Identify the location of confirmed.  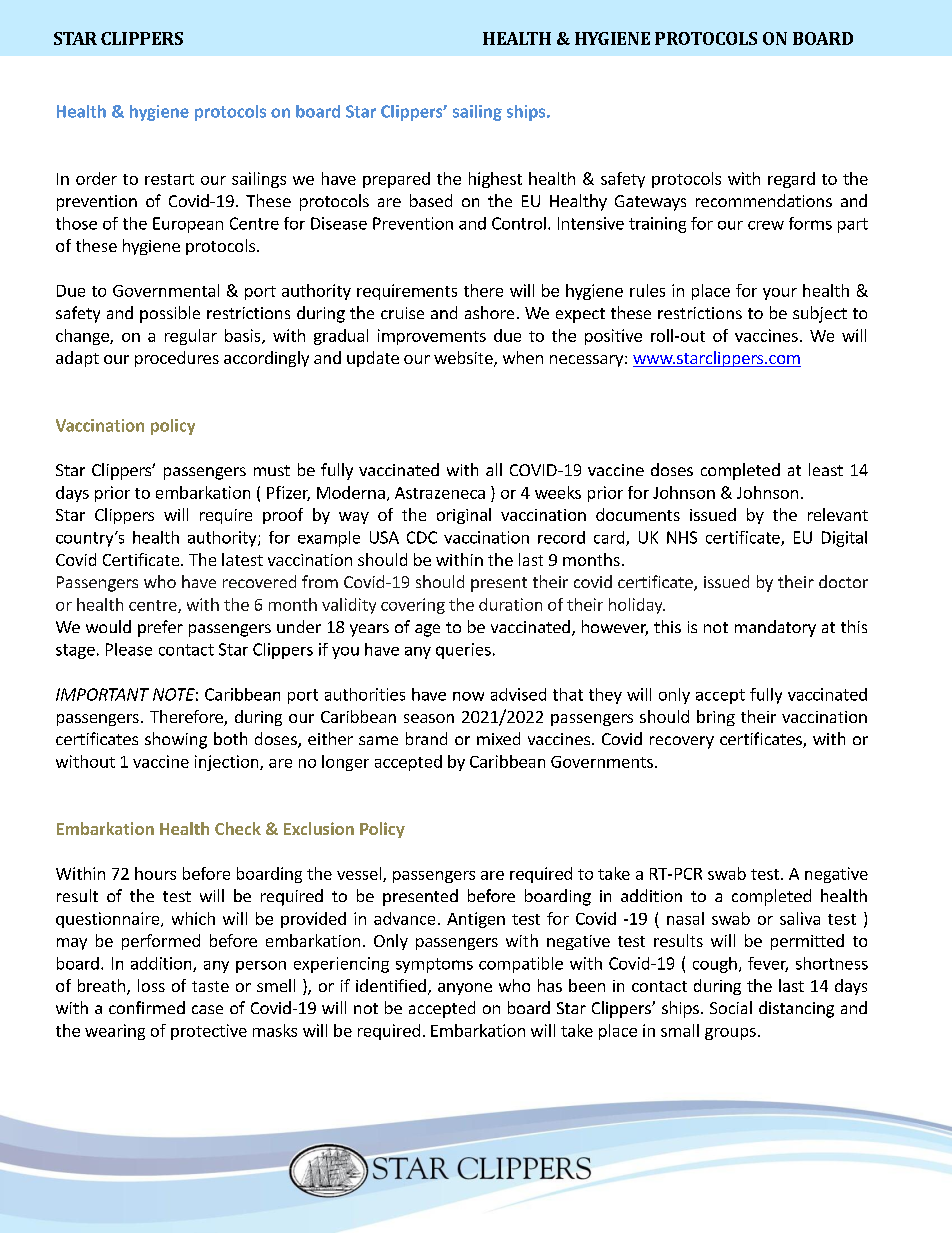
(147, 1007).
